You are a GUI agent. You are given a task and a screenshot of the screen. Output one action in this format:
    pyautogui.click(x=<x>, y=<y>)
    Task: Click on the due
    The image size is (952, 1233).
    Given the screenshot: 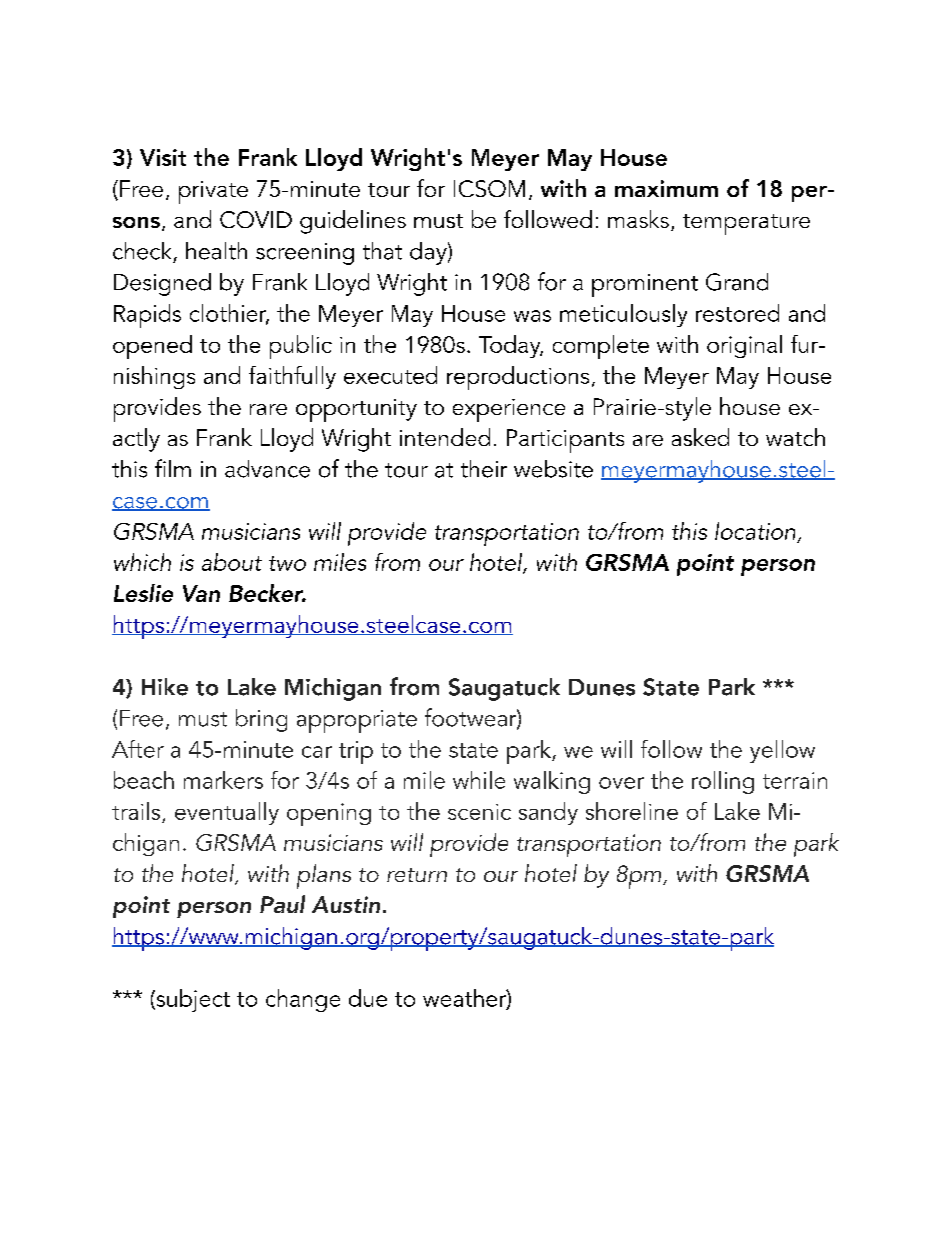 What is the action you would take?
    pyautogui.click(x=368, y=998)
